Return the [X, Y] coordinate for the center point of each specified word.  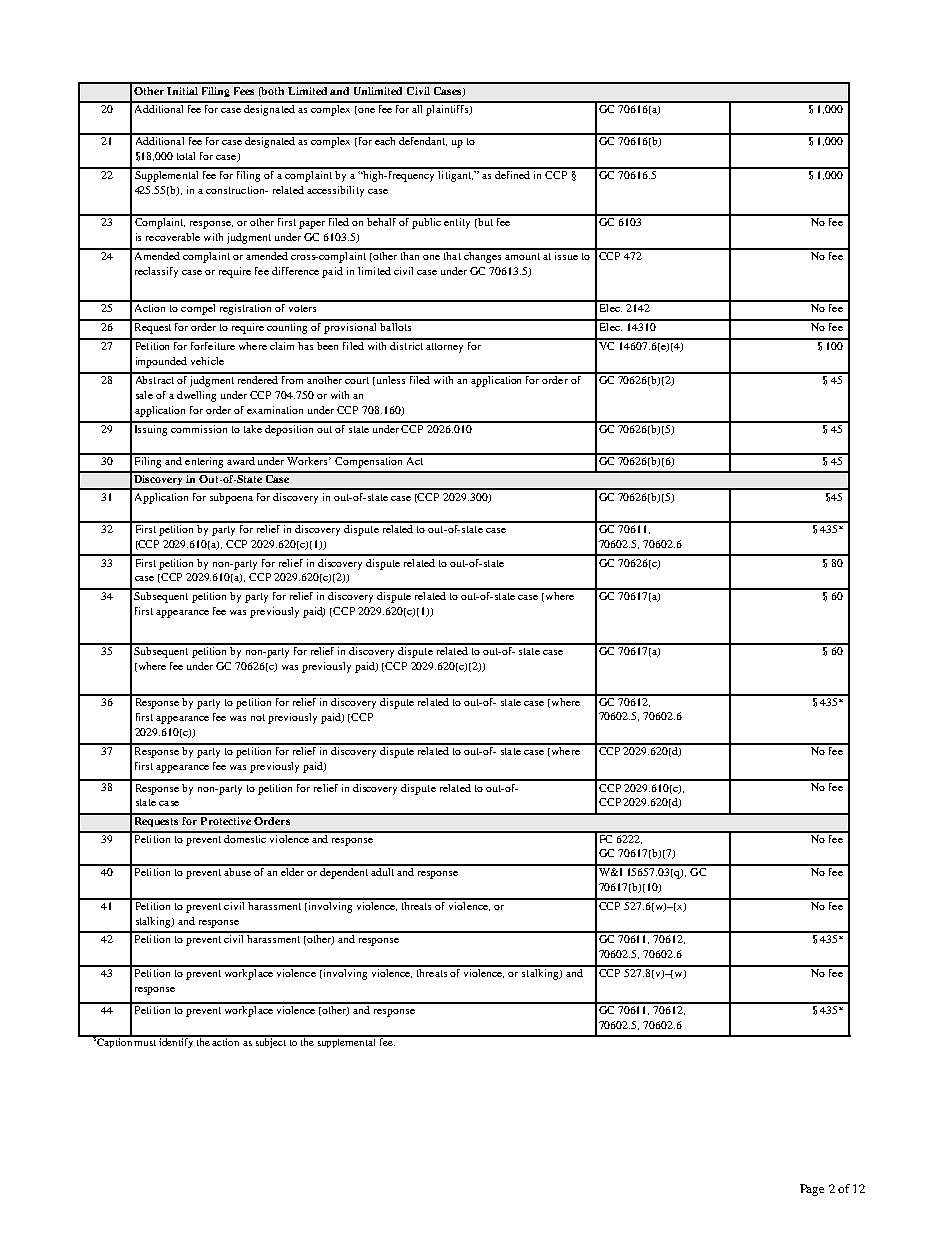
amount [522, 256]
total [186, 156]
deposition [290, 429]
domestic [245, 837]
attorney [444, 348]
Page [812, 1190]
